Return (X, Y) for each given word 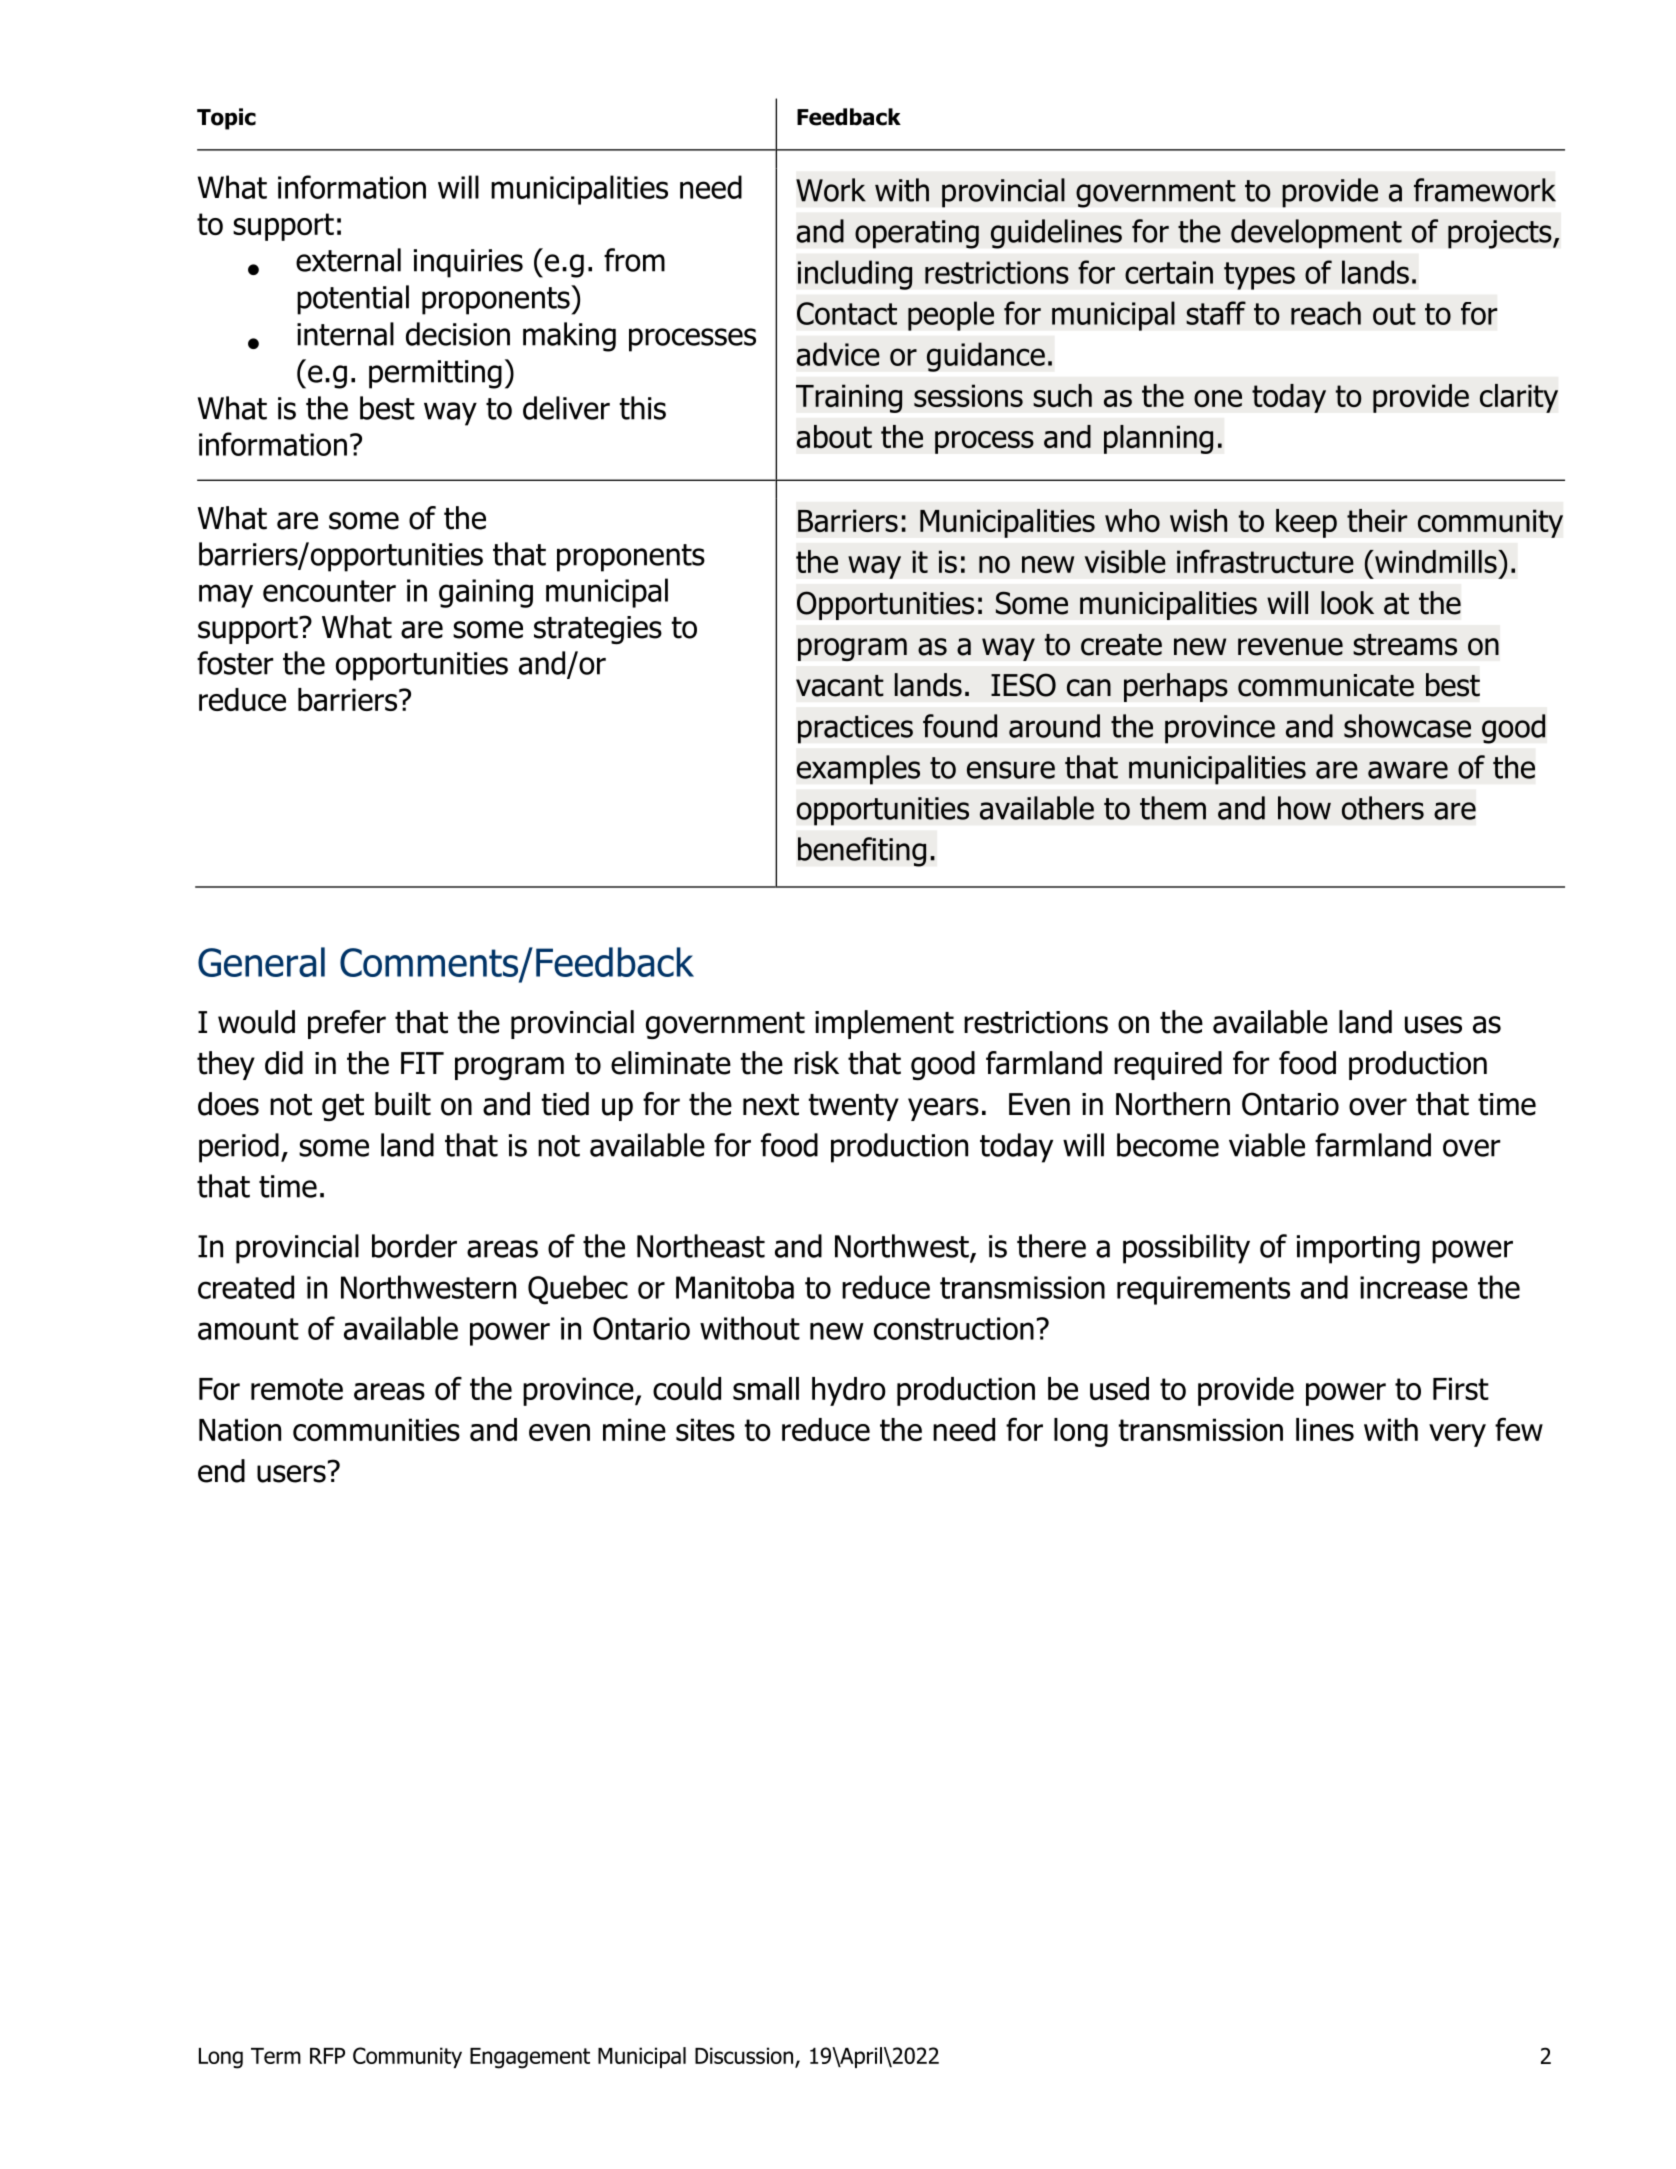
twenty (854, 1107)
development (1316, 234)
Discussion (745, 2057)
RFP (327, 2056)
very (1457, 1435)
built (403, 1104)
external (348, 260)
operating (917, 234)
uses (1433, 1025)
